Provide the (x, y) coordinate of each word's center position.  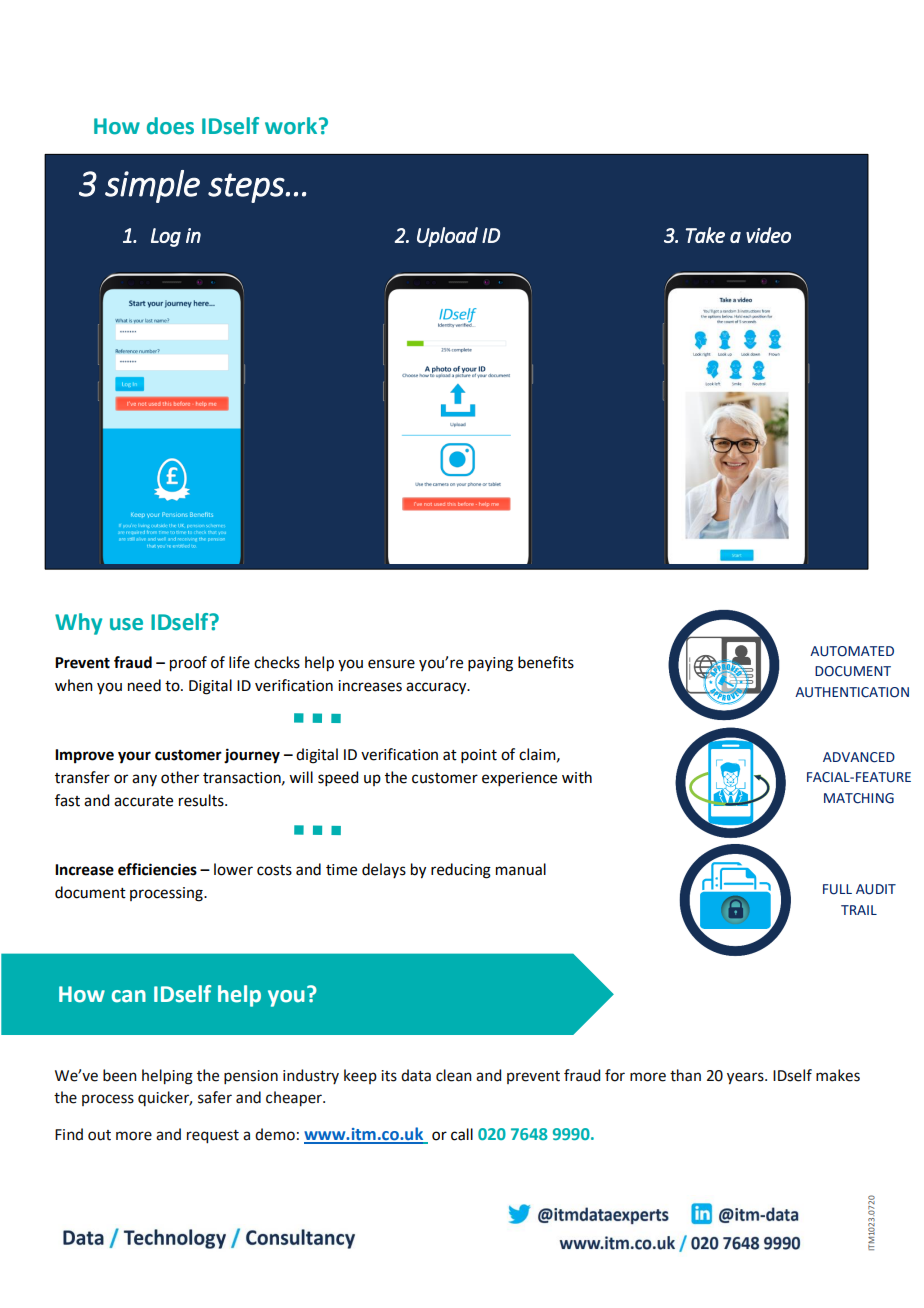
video (768, 235)
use (126, 624)
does (170, 126)
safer (215, 1097)
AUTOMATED (852, 651)
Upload (447, 237)
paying (490, 664)
